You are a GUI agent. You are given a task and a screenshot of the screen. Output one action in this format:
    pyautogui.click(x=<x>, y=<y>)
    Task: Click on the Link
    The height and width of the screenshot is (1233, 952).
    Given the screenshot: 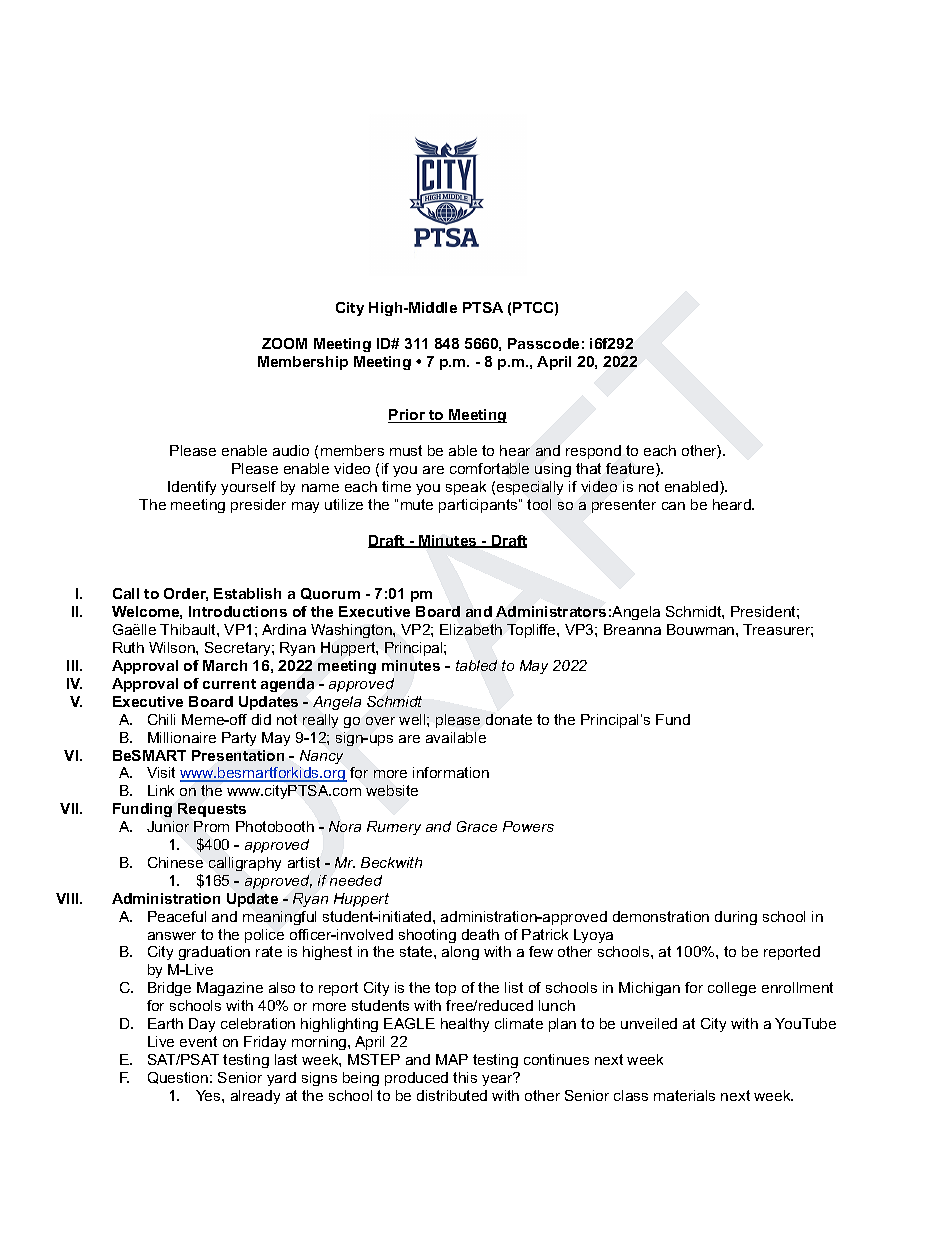 What is the action you would take?
    pyautogui.click(x=161, y=790)
